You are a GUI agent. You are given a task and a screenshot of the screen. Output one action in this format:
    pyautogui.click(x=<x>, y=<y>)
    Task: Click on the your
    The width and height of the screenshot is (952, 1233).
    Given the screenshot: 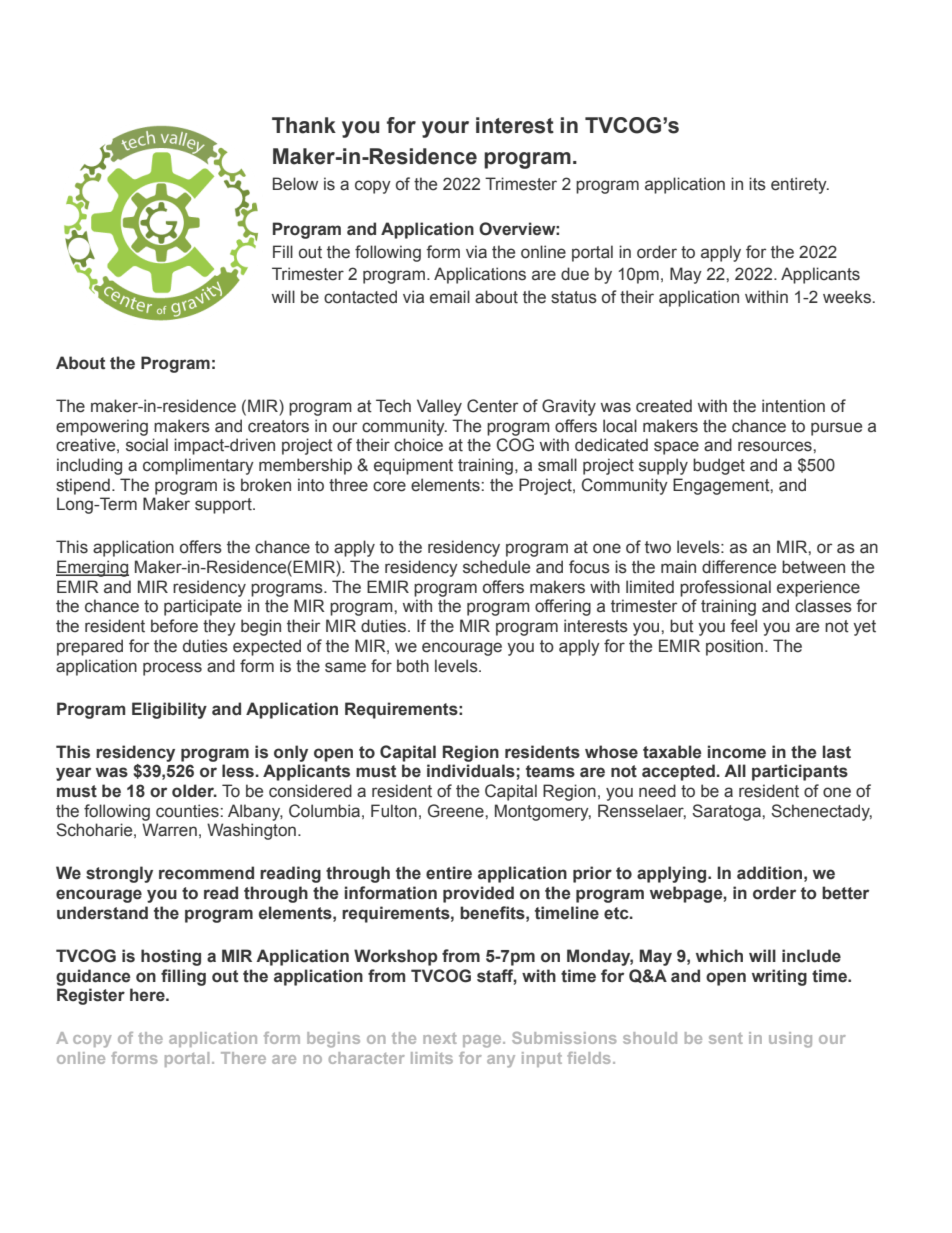 What is the action you would take?
    pyautogui.click(x=445, y=129)
